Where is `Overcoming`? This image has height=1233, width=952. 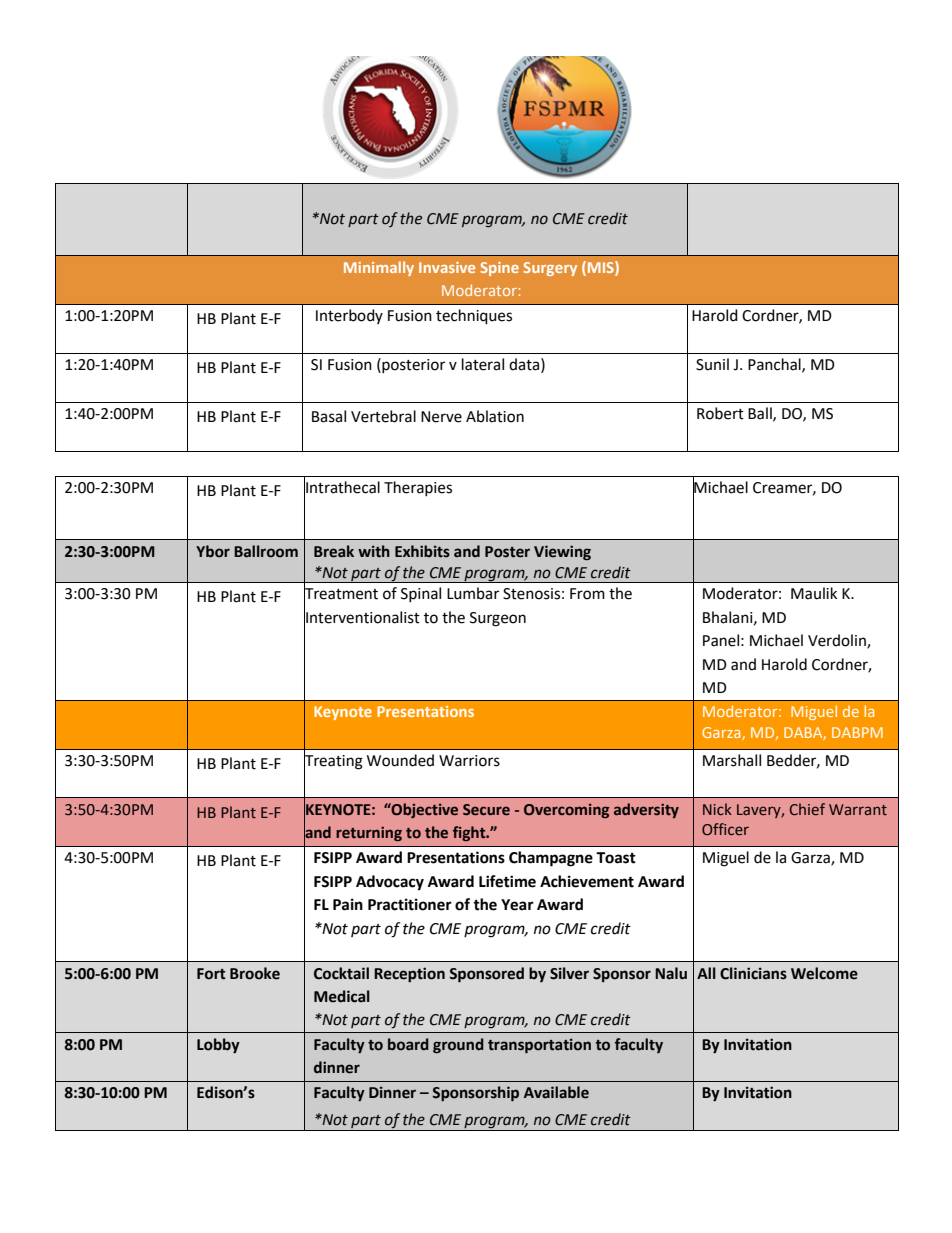
Overcoming is located at coordinates (566, 811).
